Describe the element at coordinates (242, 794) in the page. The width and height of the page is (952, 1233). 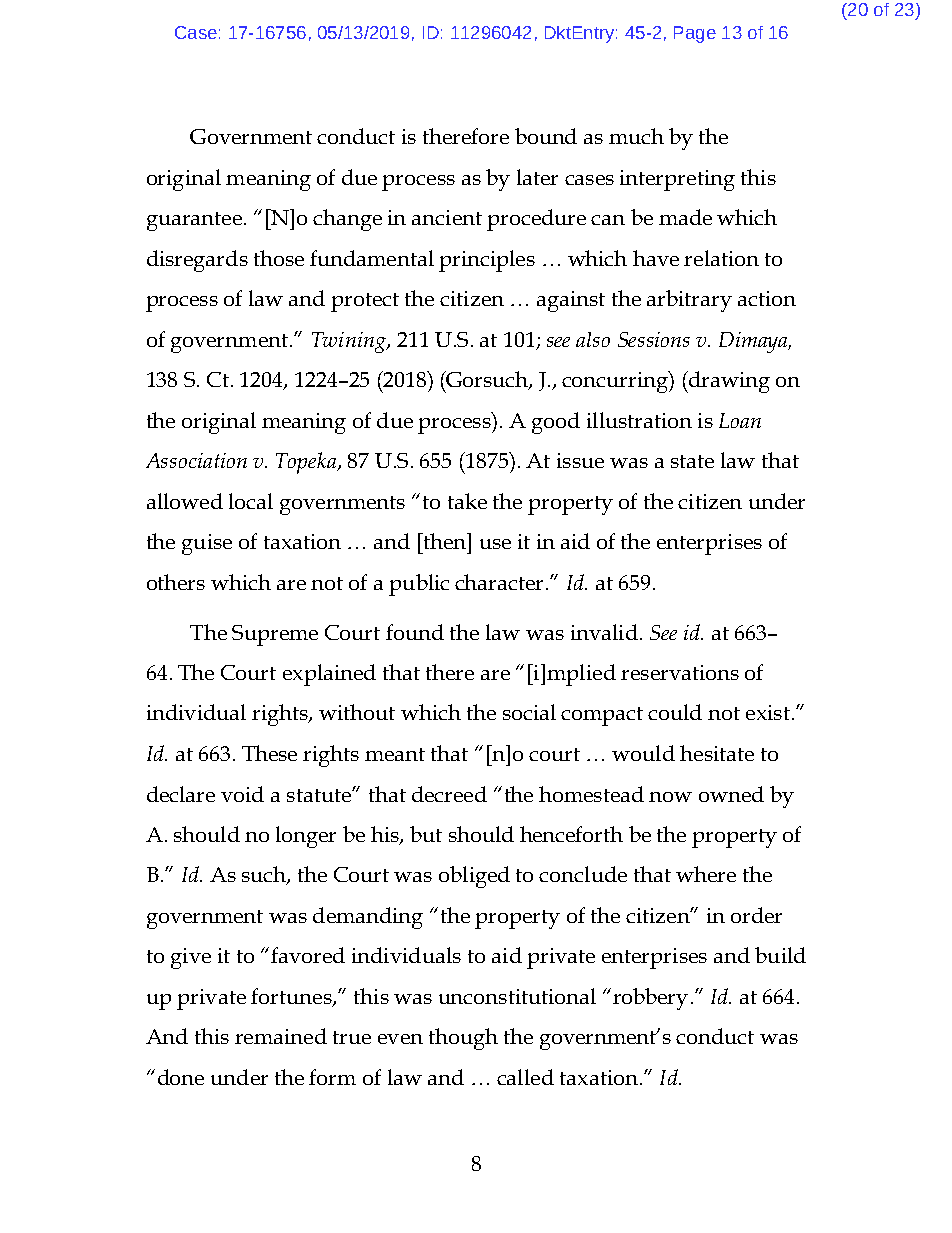
I see `void` at that location.
